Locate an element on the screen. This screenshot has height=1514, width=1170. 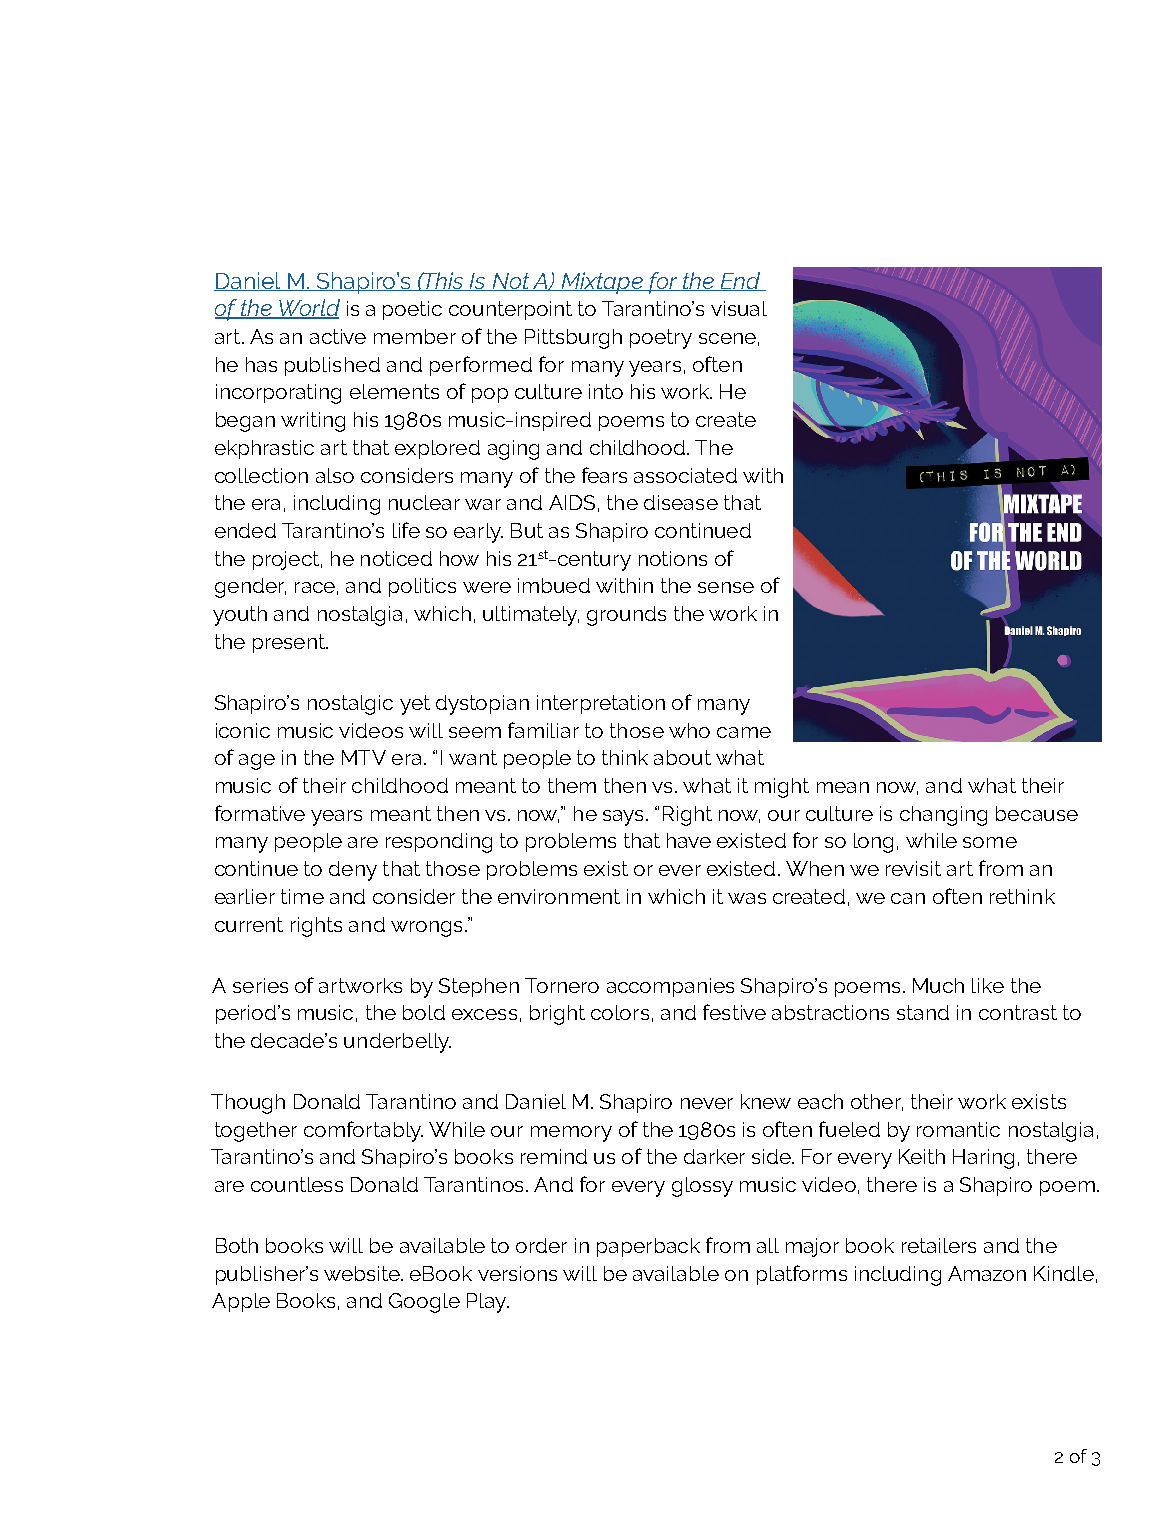
paperback is located at coordinates (648, 1247).
